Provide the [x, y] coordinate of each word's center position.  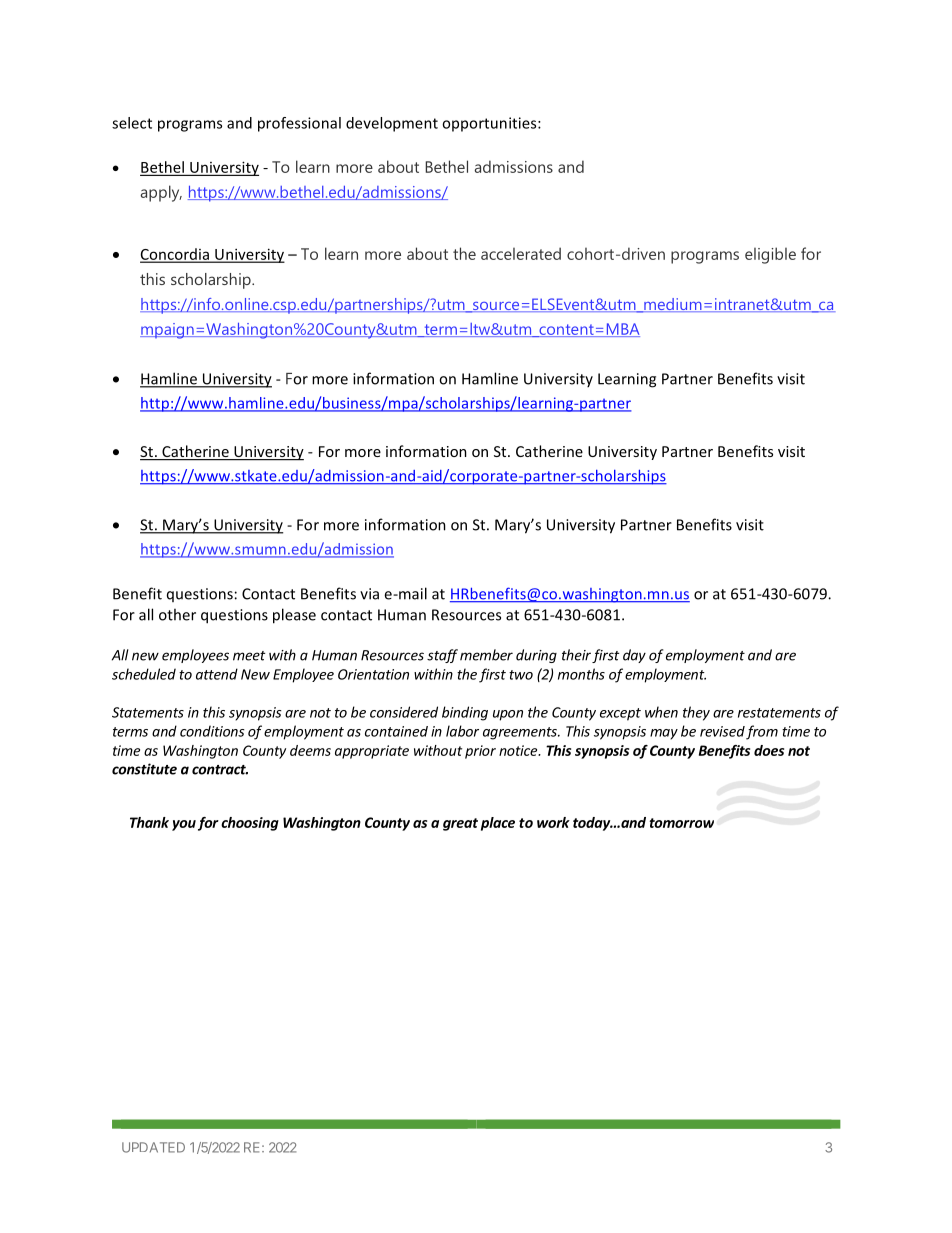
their [576, 655]
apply [161, 193]
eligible [770, 255]
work [553, 822]
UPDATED [153, 1147]
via [369, 594]
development [392, 124]
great [460, 824]
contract [220, 770]
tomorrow [681, 823]
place [498, 824]
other [177, 614]
